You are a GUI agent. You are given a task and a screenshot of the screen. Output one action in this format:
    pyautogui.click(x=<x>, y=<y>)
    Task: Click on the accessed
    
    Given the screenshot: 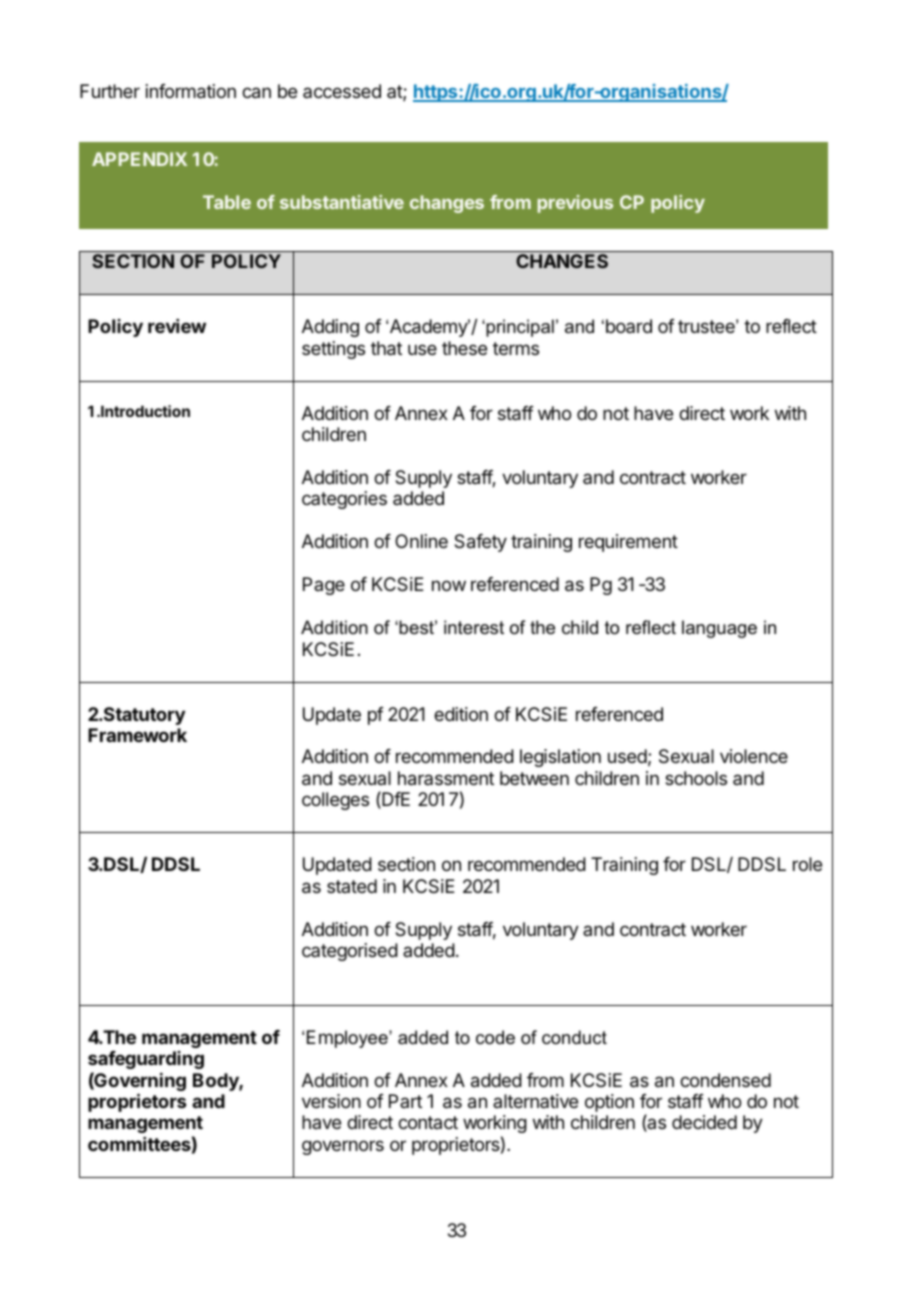 What is the action you would take?
    pyautogui.click(x=342, y=91)
